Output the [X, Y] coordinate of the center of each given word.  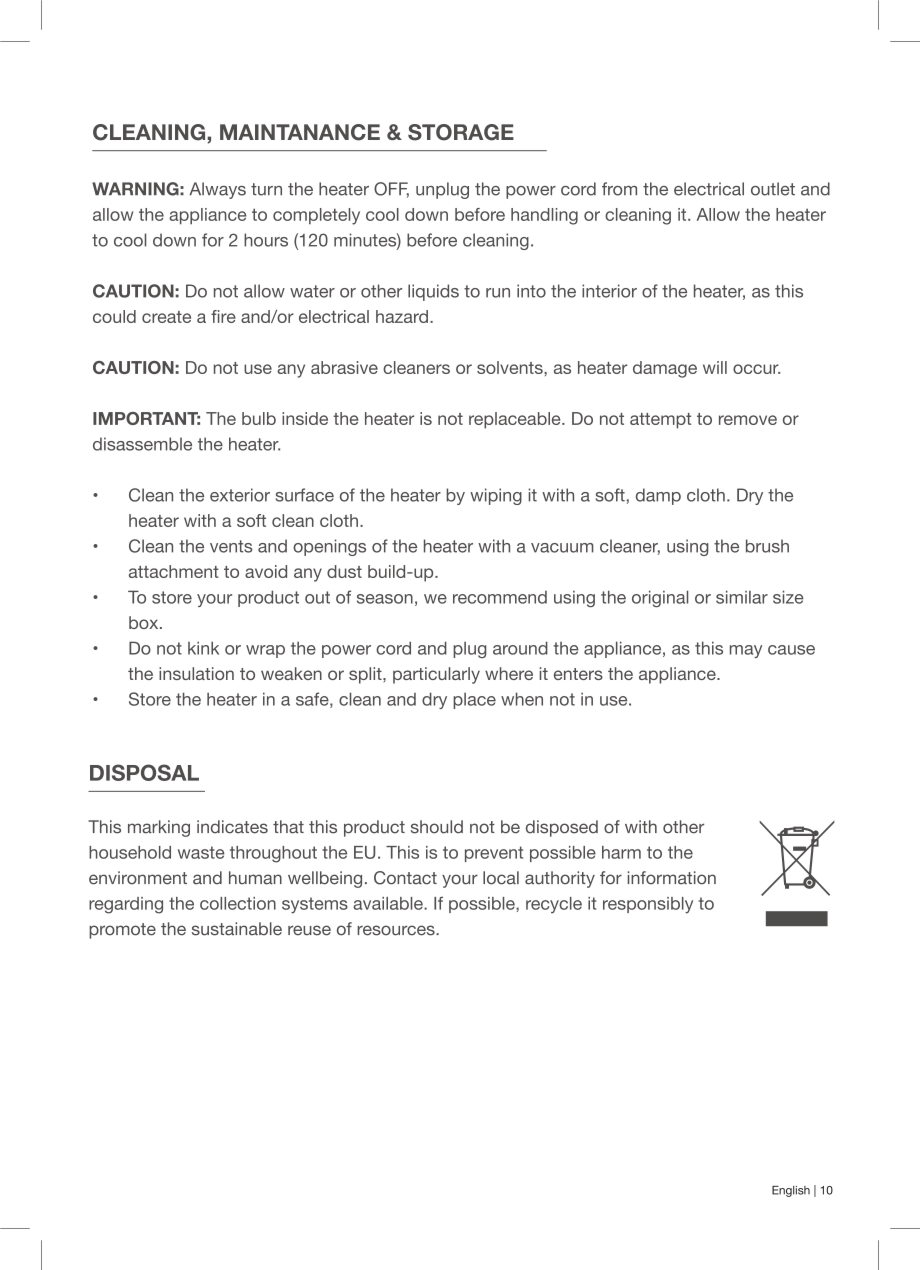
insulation [196, 673]
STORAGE [461, 132]
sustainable [237, 929]
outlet [773, 189]
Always [217, 190]
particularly [436, 675]
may [746, 651]
